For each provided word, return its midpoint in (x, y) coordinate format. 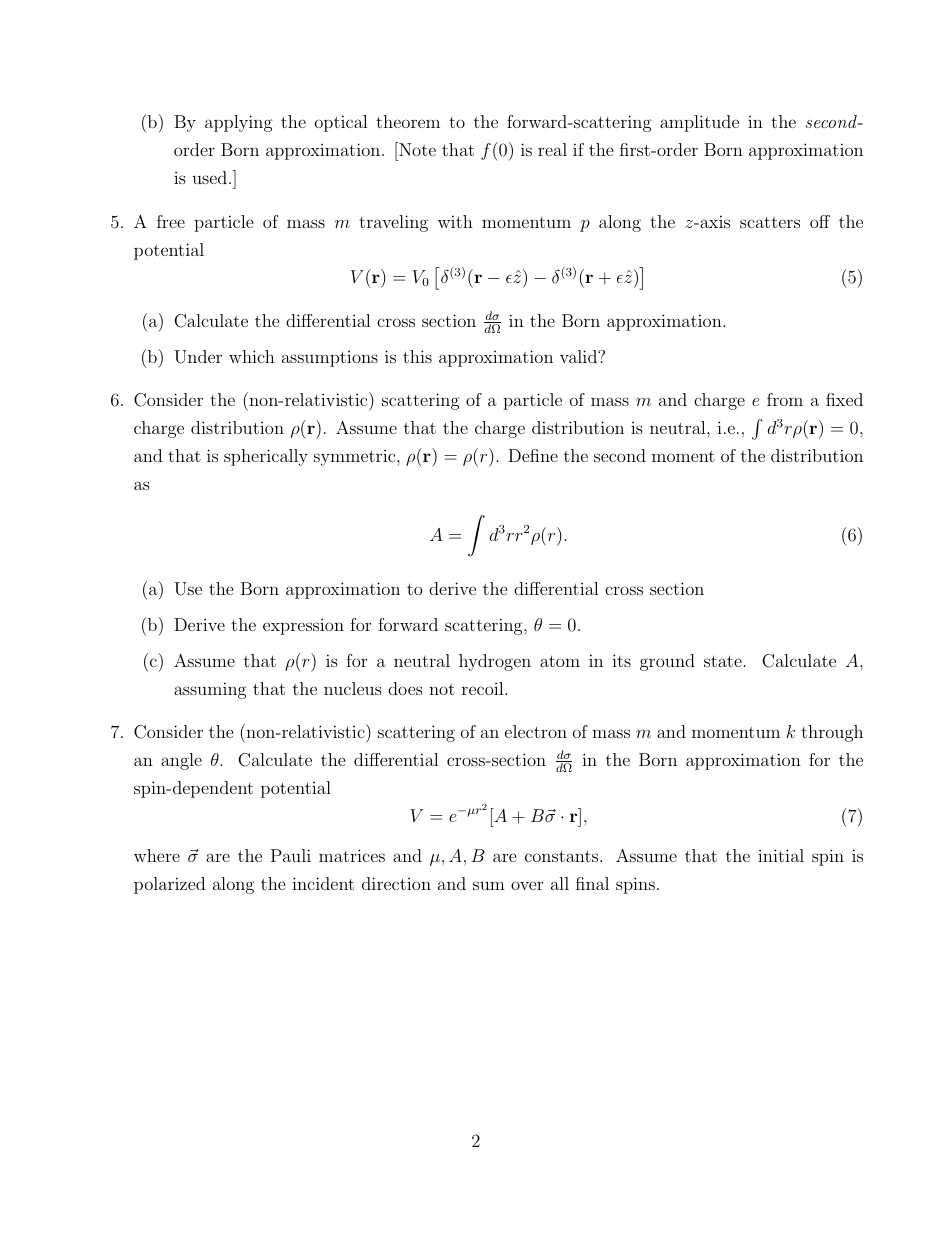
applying (239, 123)
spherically (266, 457)
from (785, 399)
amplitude (699, 123)
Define (533, 455)
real (552, 149)
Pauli (291, 855)
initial (781, 855)
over (527, 885)
